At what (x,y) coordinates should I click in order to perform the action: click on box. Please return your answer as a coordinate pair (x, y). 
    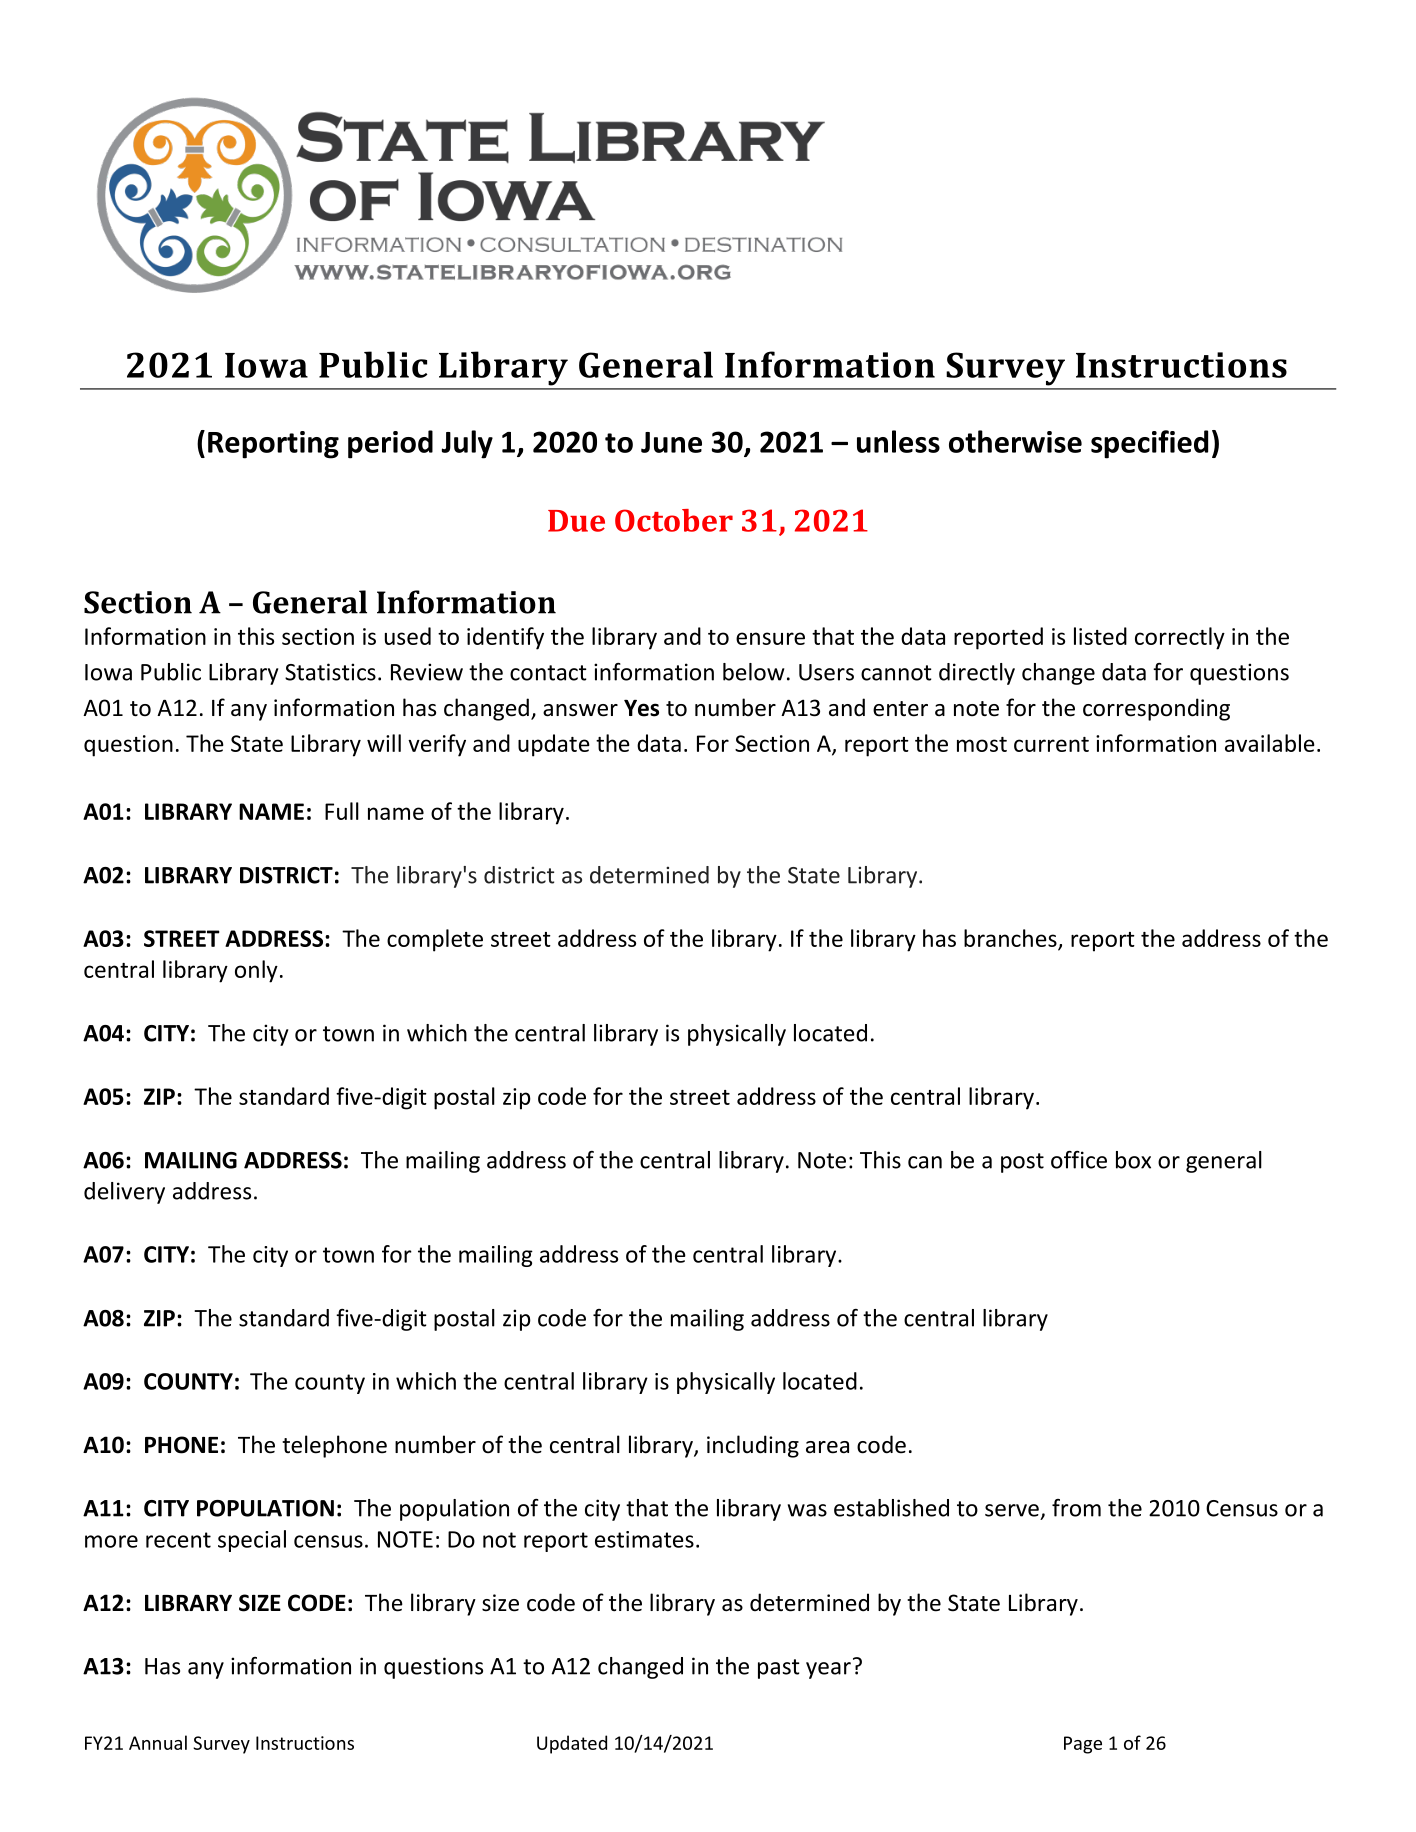
    Looking at the image, I should click on (1133, 1160).
